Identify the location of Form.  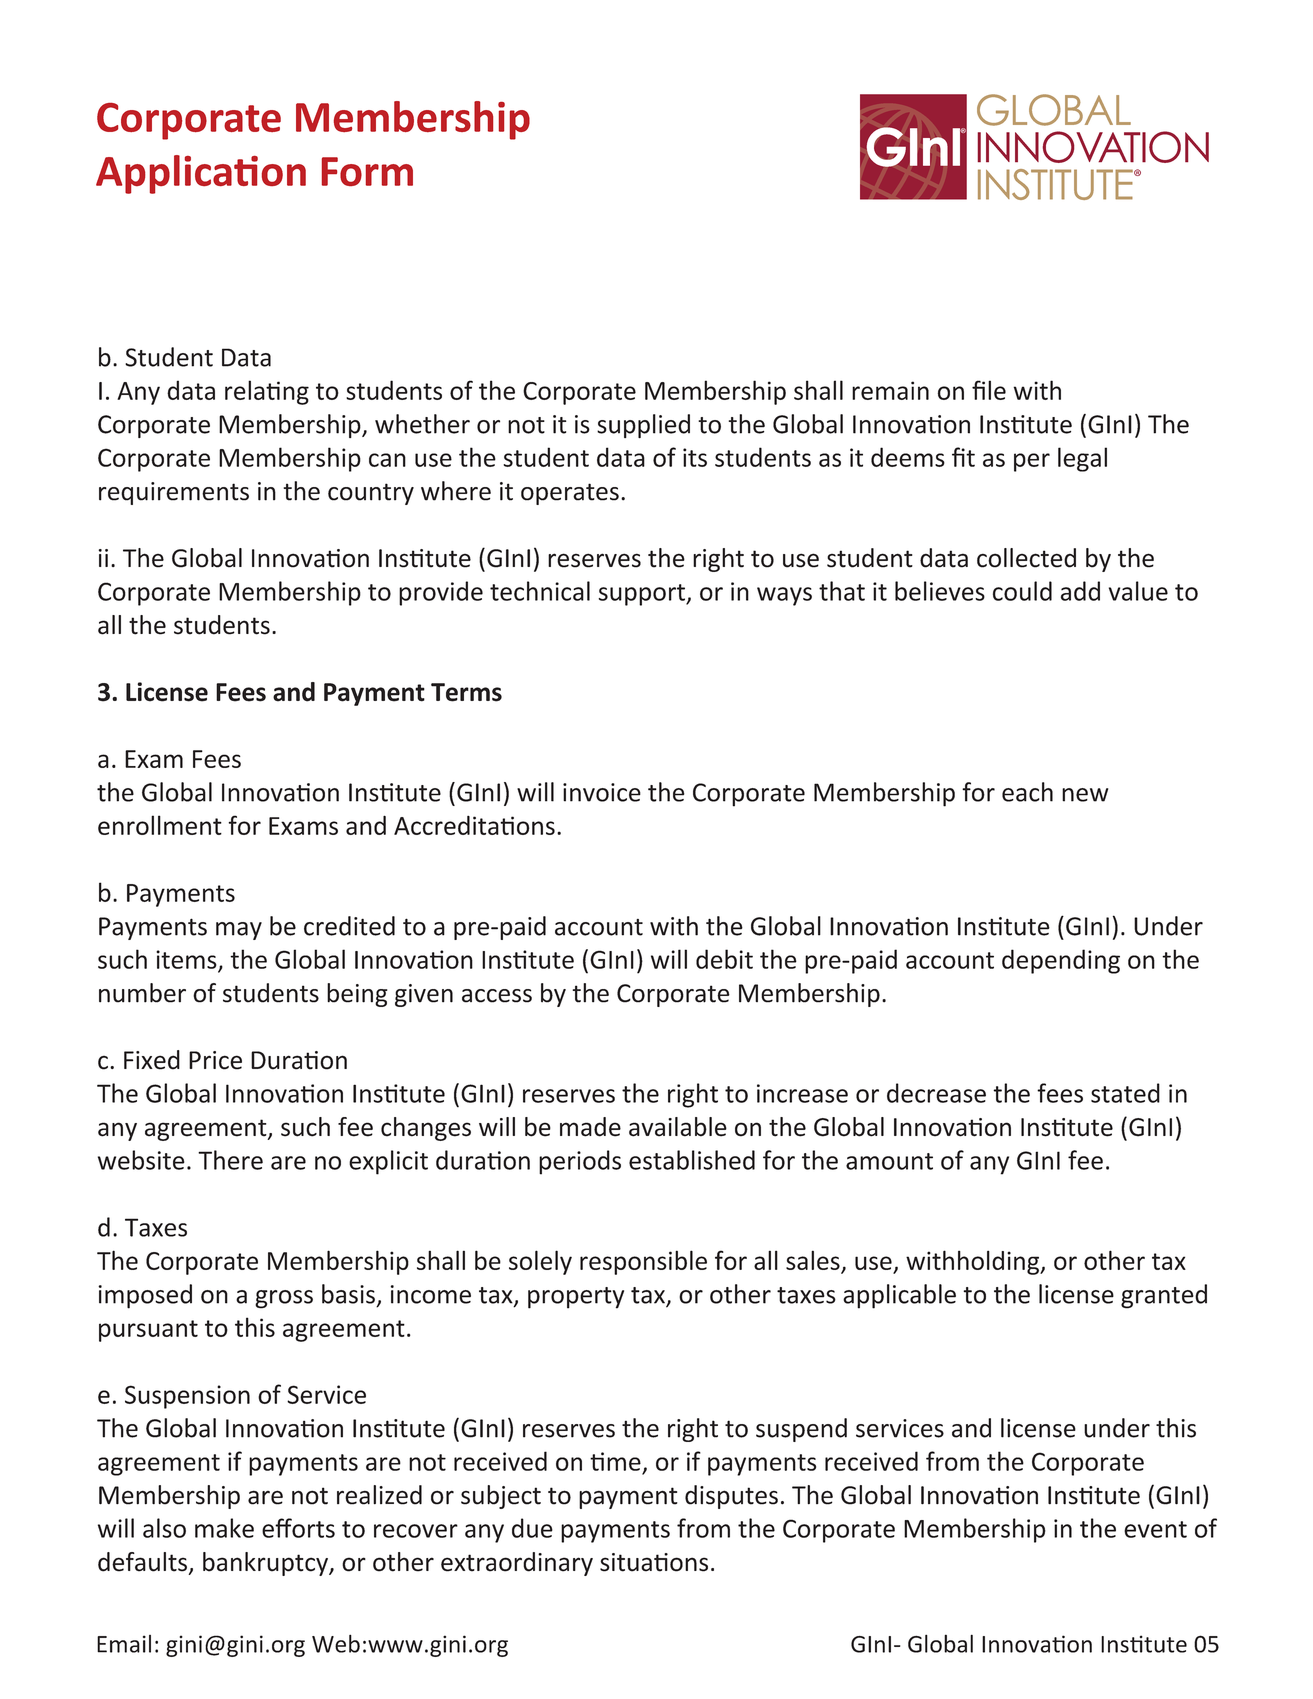
(367, 171).
